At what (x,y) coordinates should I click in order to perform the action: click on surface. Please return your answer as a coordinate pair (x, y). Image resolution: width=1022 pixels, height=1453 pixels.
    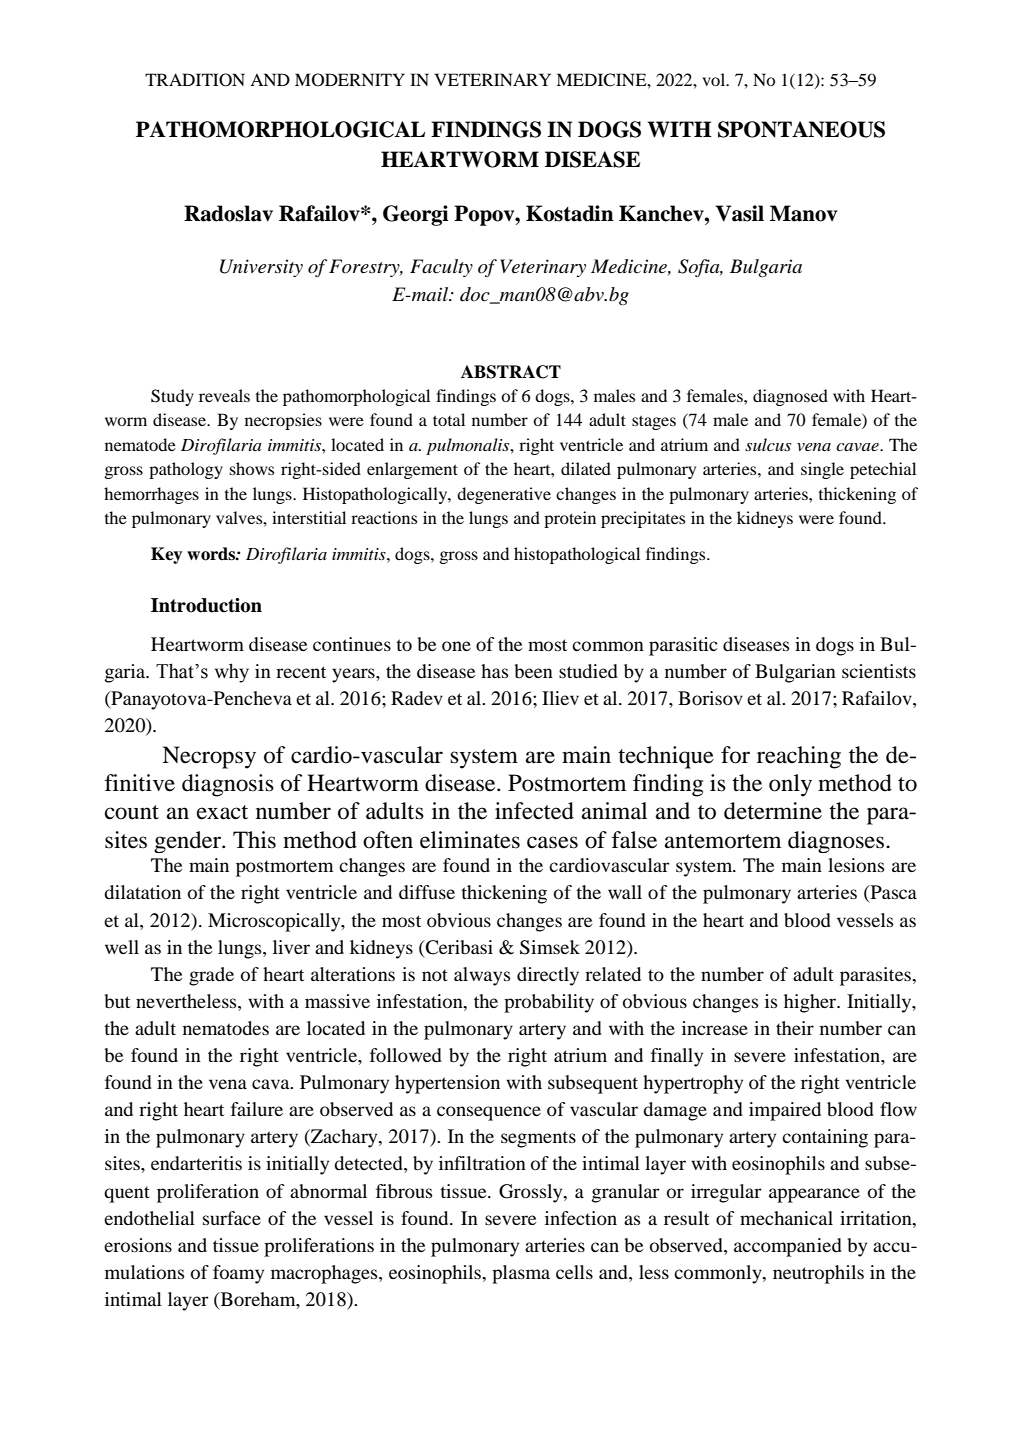
    Looking at the image, I should click on (232, 1218).
